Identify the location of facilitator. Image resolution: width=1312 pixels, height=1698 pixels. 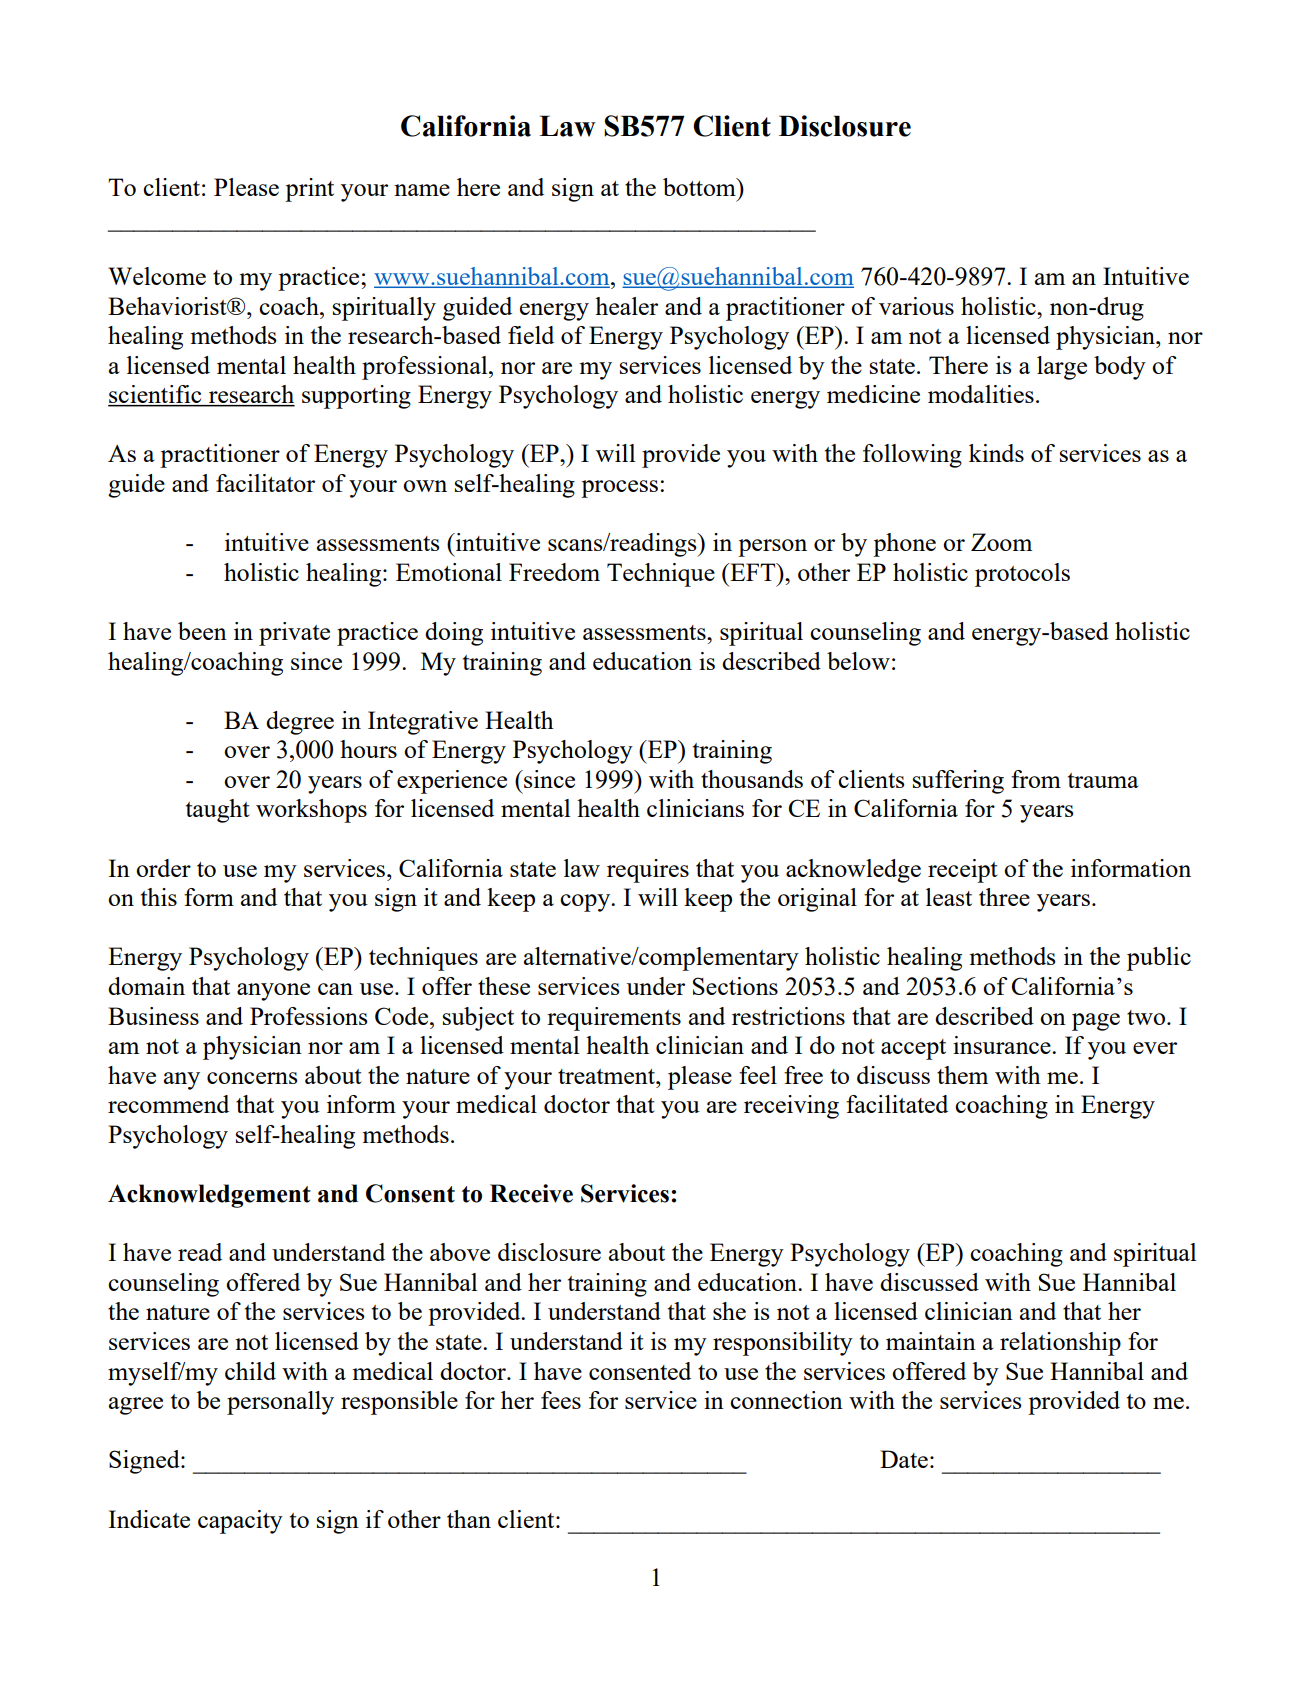
(265, 483).
